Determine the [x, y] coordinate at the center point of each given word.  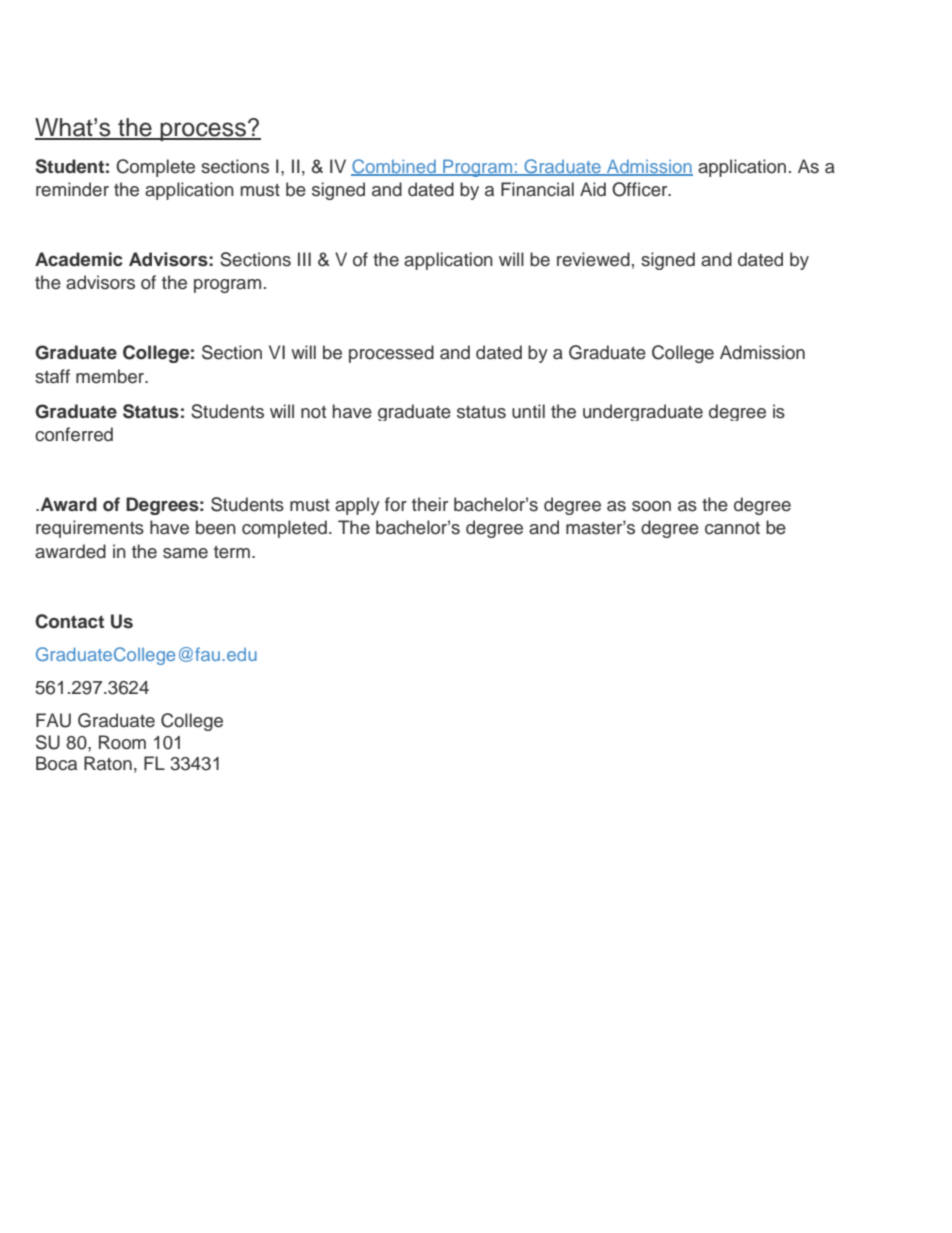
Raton [108, 763]
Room [122, 742]
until [528, 411]
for [396, 504]
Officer [641, 189]
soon [651, 506]
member [111, 376]
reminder [72, 189]
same [185, 553]
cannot [732, 528]
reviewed [593, 259]
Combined [394, 167]
